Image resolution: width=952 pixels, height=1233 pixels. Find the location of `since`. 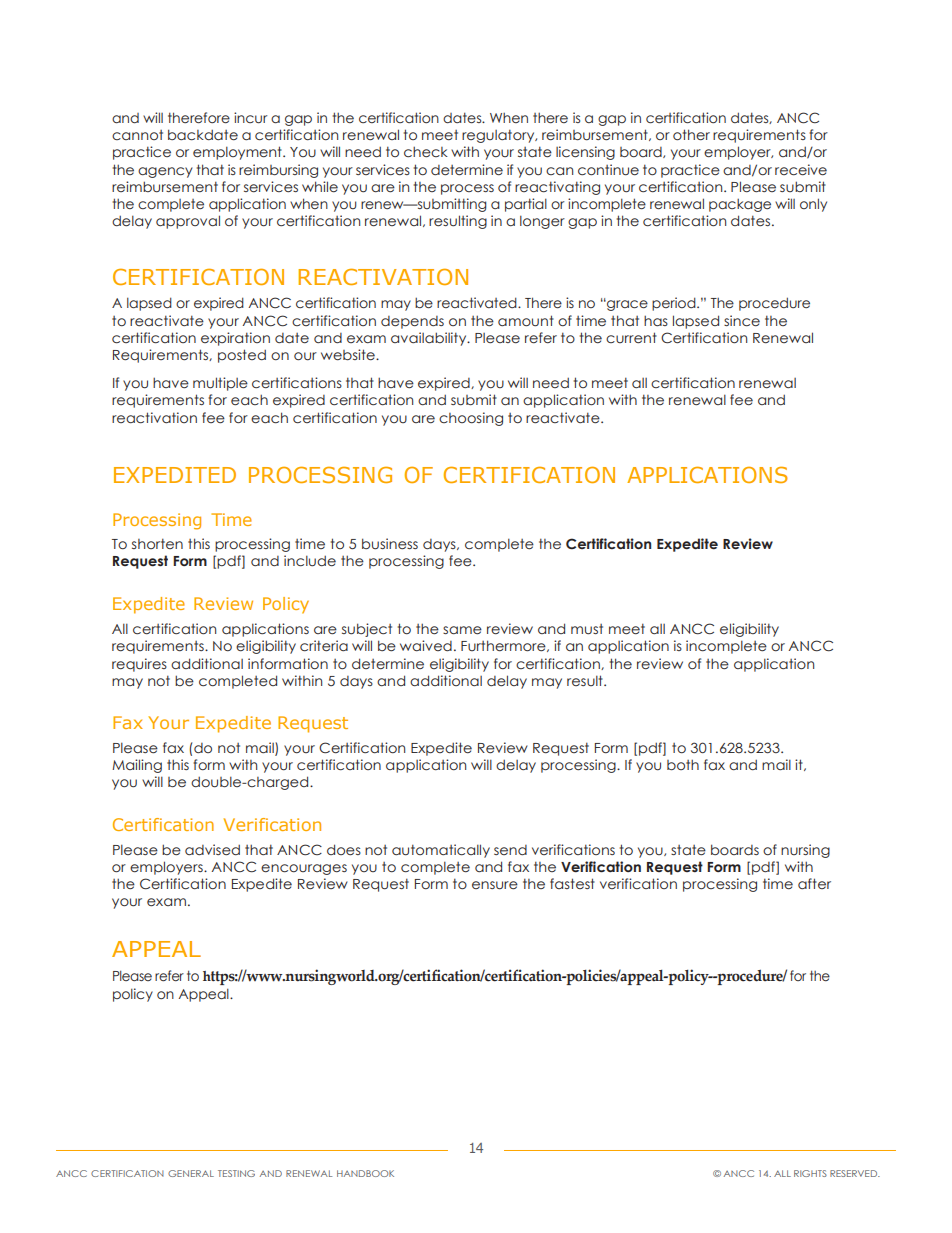

since is located at coordinates (742, 321).
